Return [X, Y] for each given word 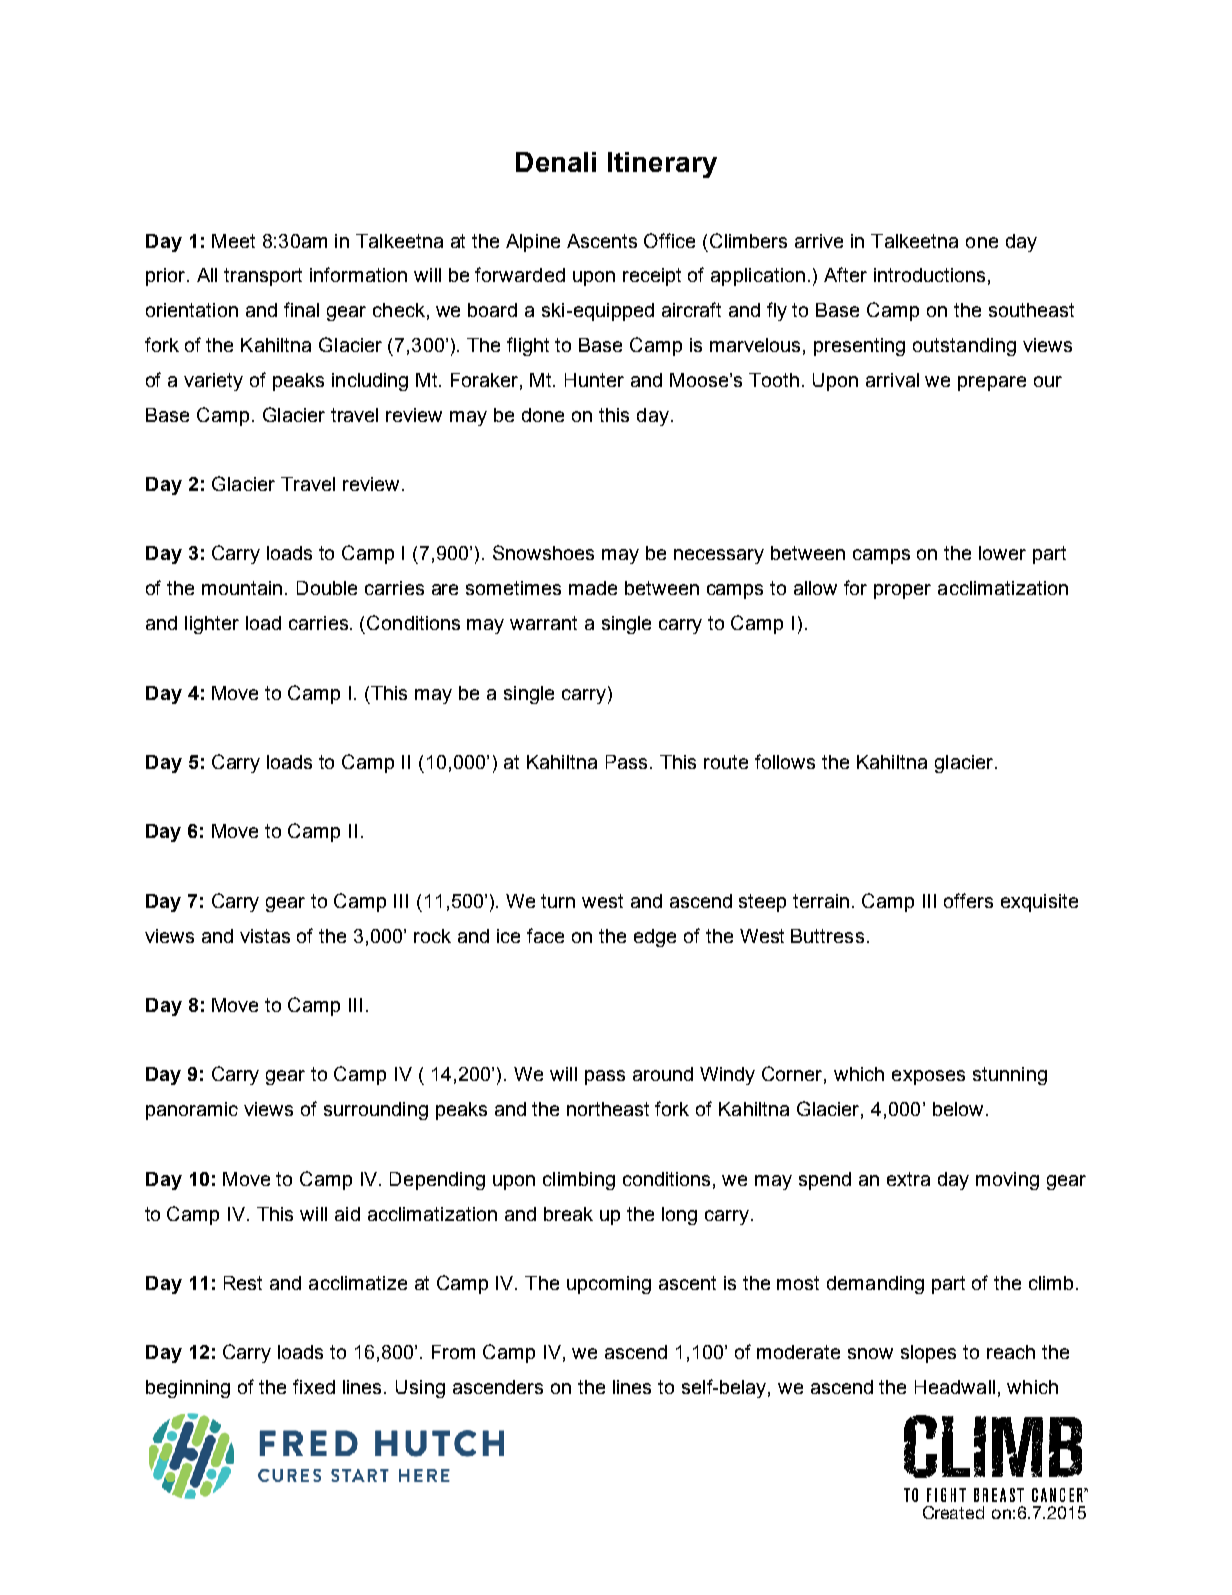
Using [420, 1389]
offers [968, 900]
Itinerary [662, 165]
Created [953, 1512]
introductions [929, 275]
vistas [265, 936]
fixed [314, 1386]
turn [558, 901]
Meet [233, 241]
